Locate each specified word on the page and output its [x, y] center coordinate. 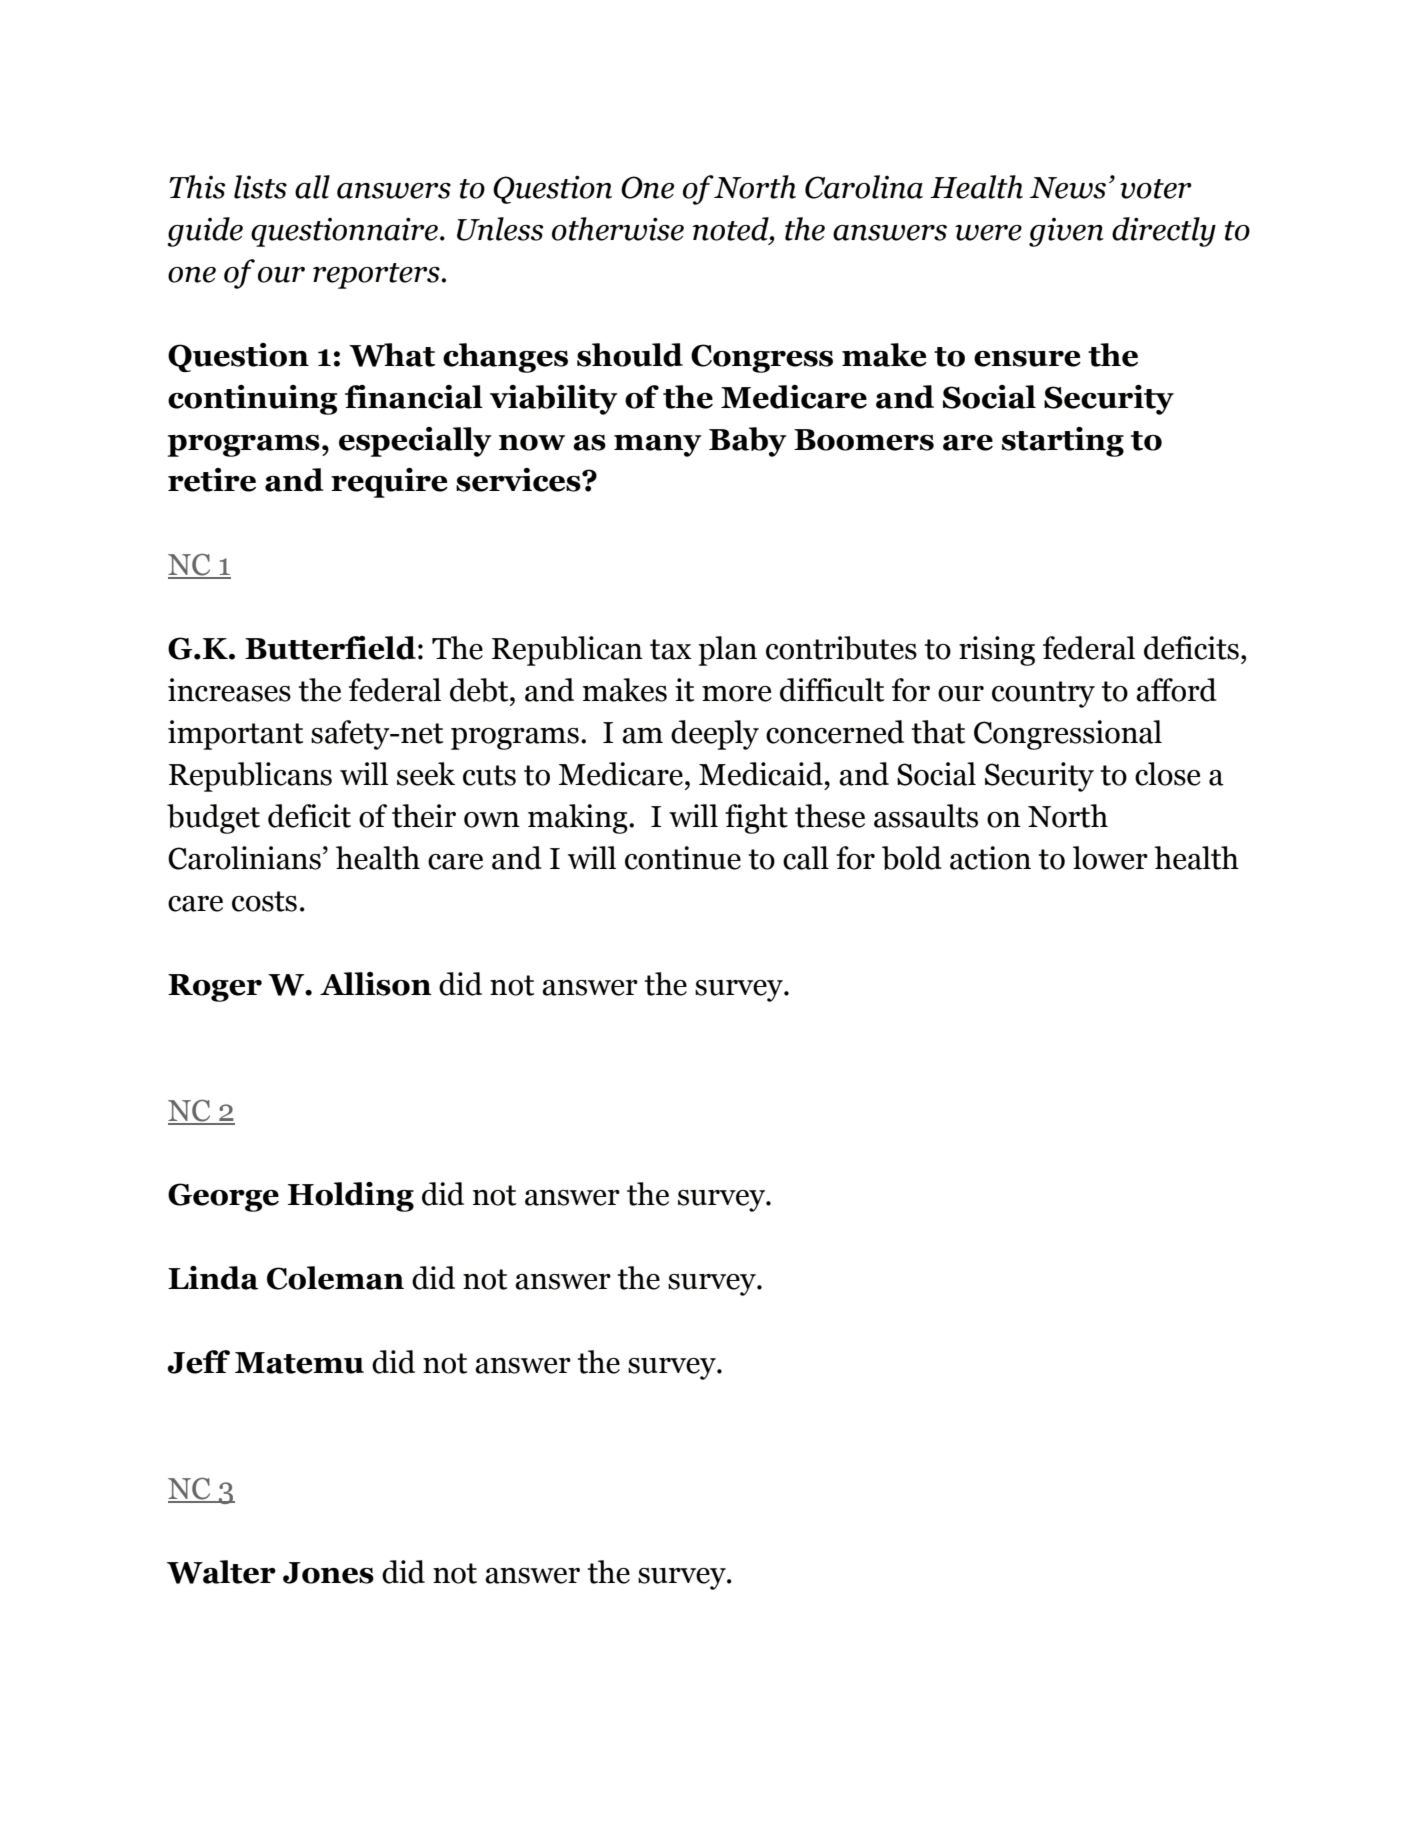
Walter [221, 1572]
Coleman [335, 1278]
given [1066, 232]
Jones [328, 1573]
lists [260, 187]
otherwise [618, 229]
